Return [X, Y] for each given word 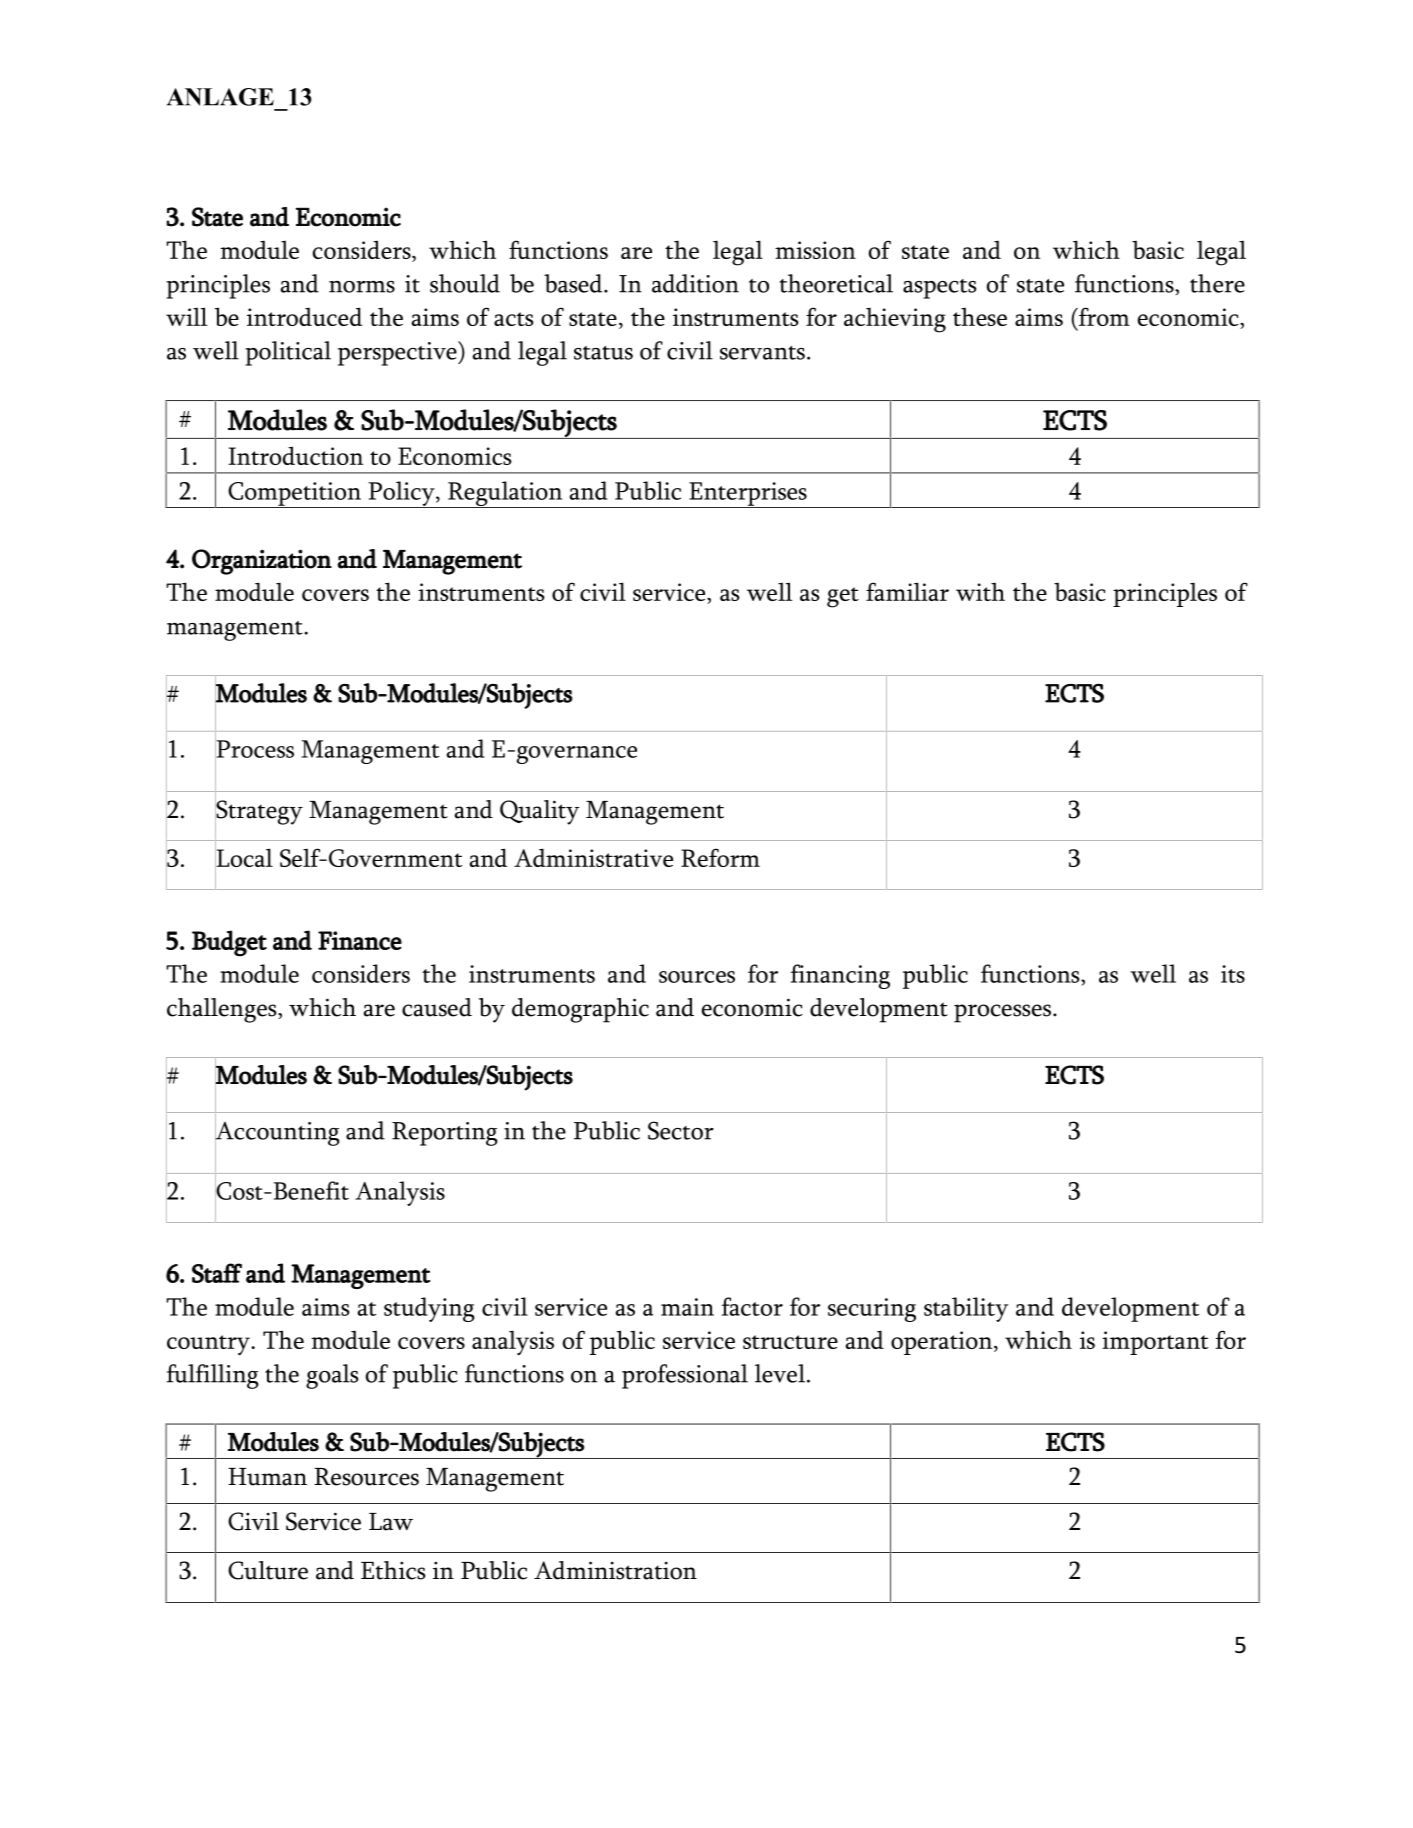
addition [695, 283]
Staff [217, 1273]
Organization [262, 562]
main [687, 1307]
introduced [304, 316]
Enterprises [748, 495]
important [1155, 1343]
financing [840, 976]
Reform [720, 857]
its [1233, 974]
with [980, 592]
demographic [580, 1010]
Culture [268, 1570]
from [1103, 316]
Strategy [259, 812]
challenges [223, 1010]
